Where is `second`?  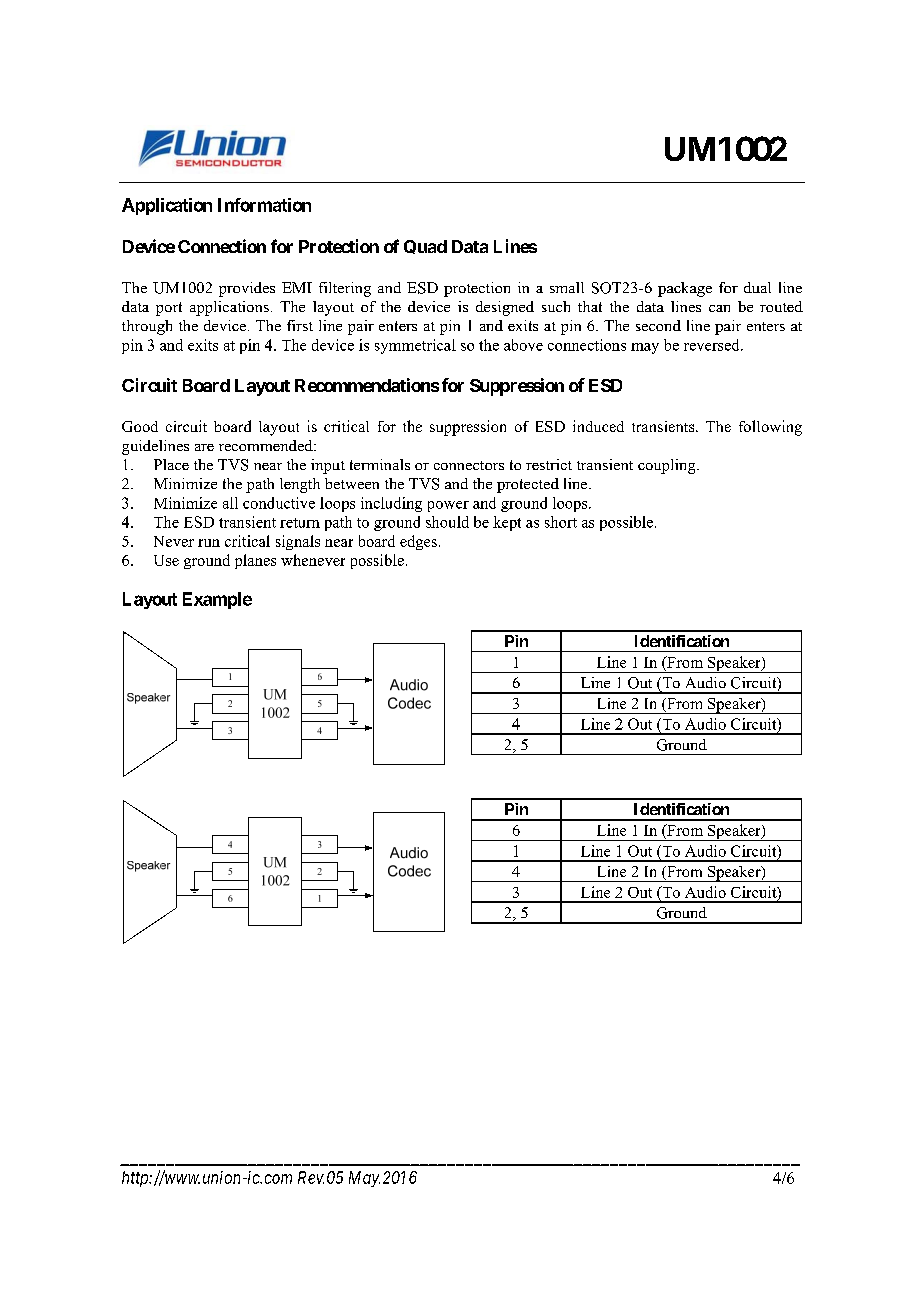
second is located at coordinates (658, 325).
